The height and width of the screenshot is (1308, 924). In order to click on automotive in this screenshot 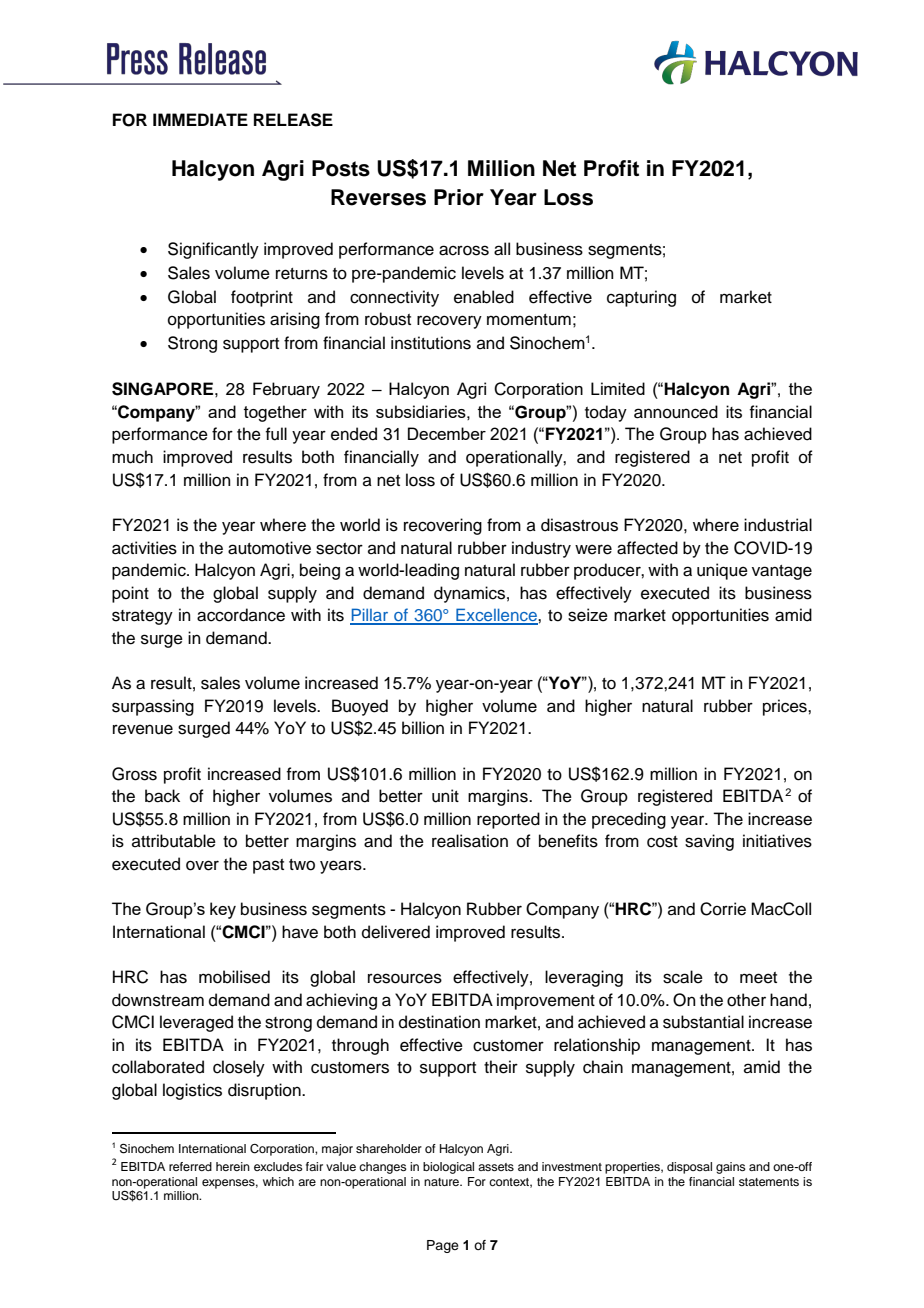, I will do `click(269, 548)`.
